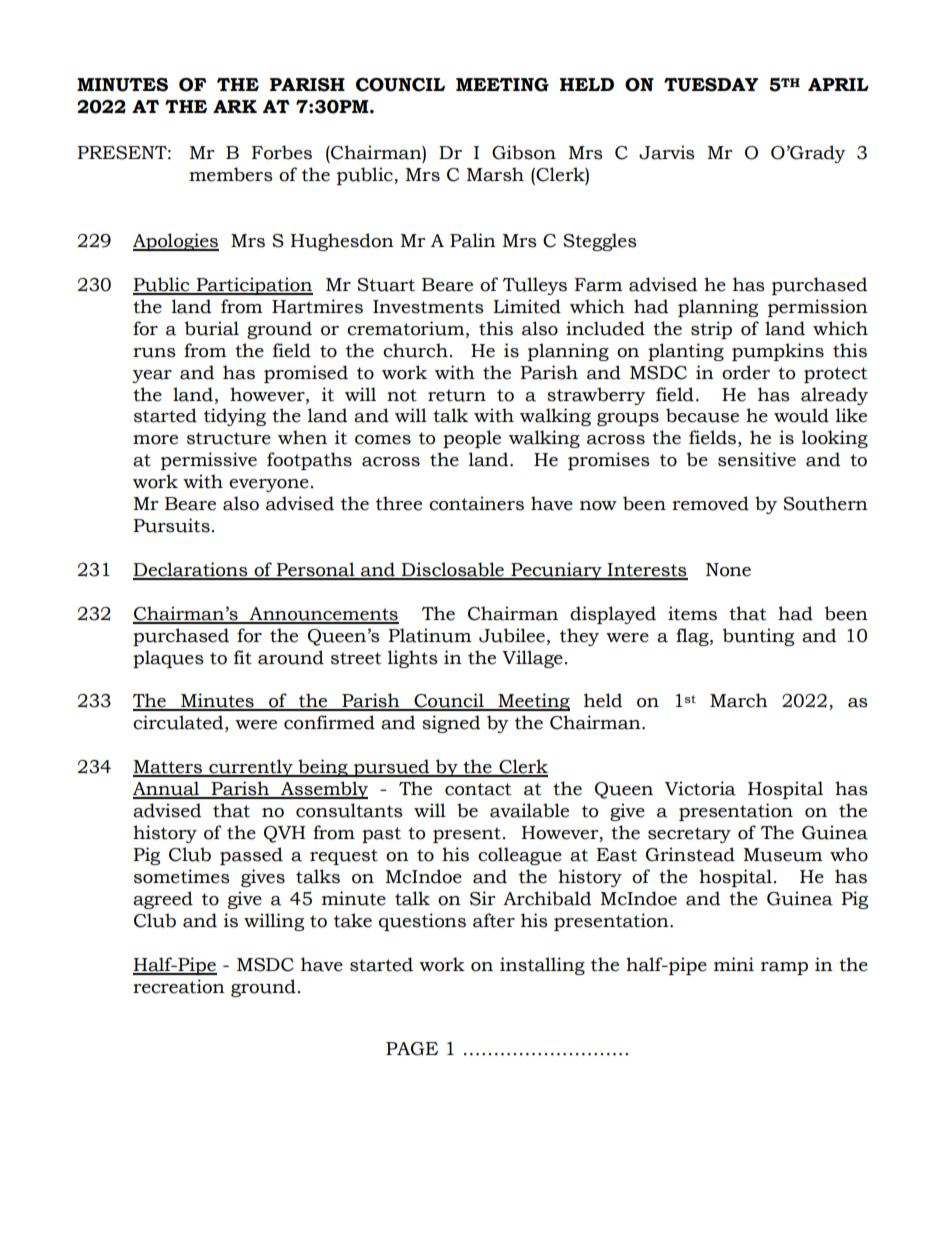  I want to click on Pecuniary, so click(556, 571).
